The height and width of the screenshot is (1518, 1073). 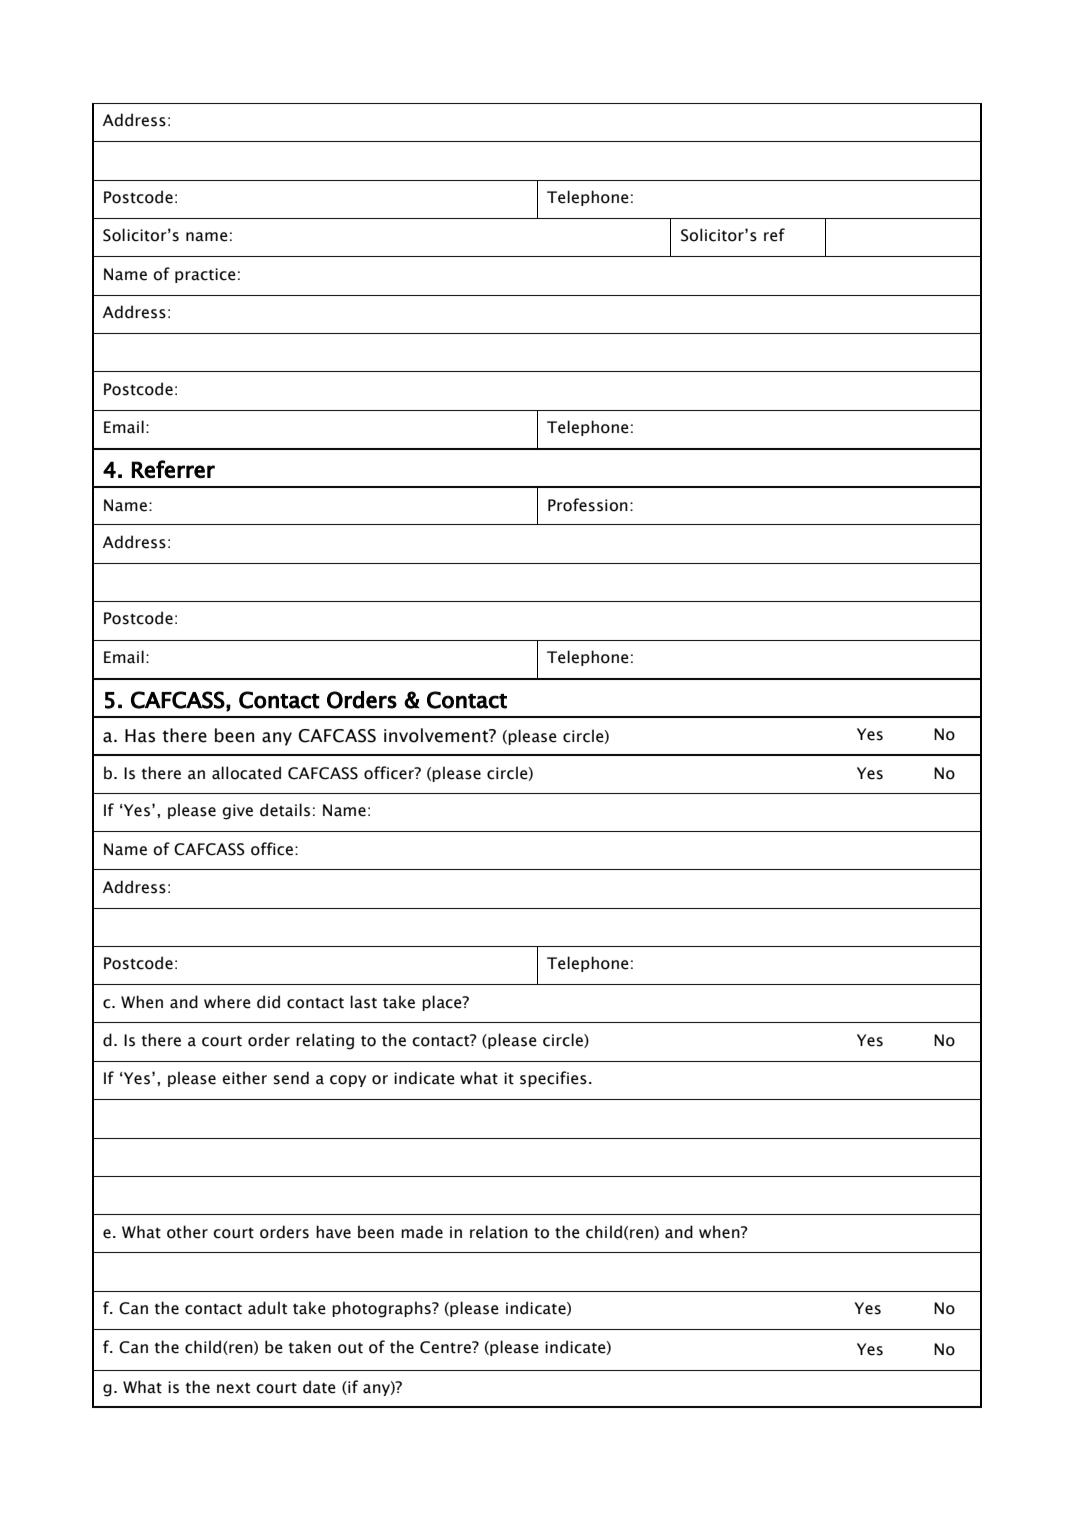 I want to click on practice, so click(x=205, y=275).
